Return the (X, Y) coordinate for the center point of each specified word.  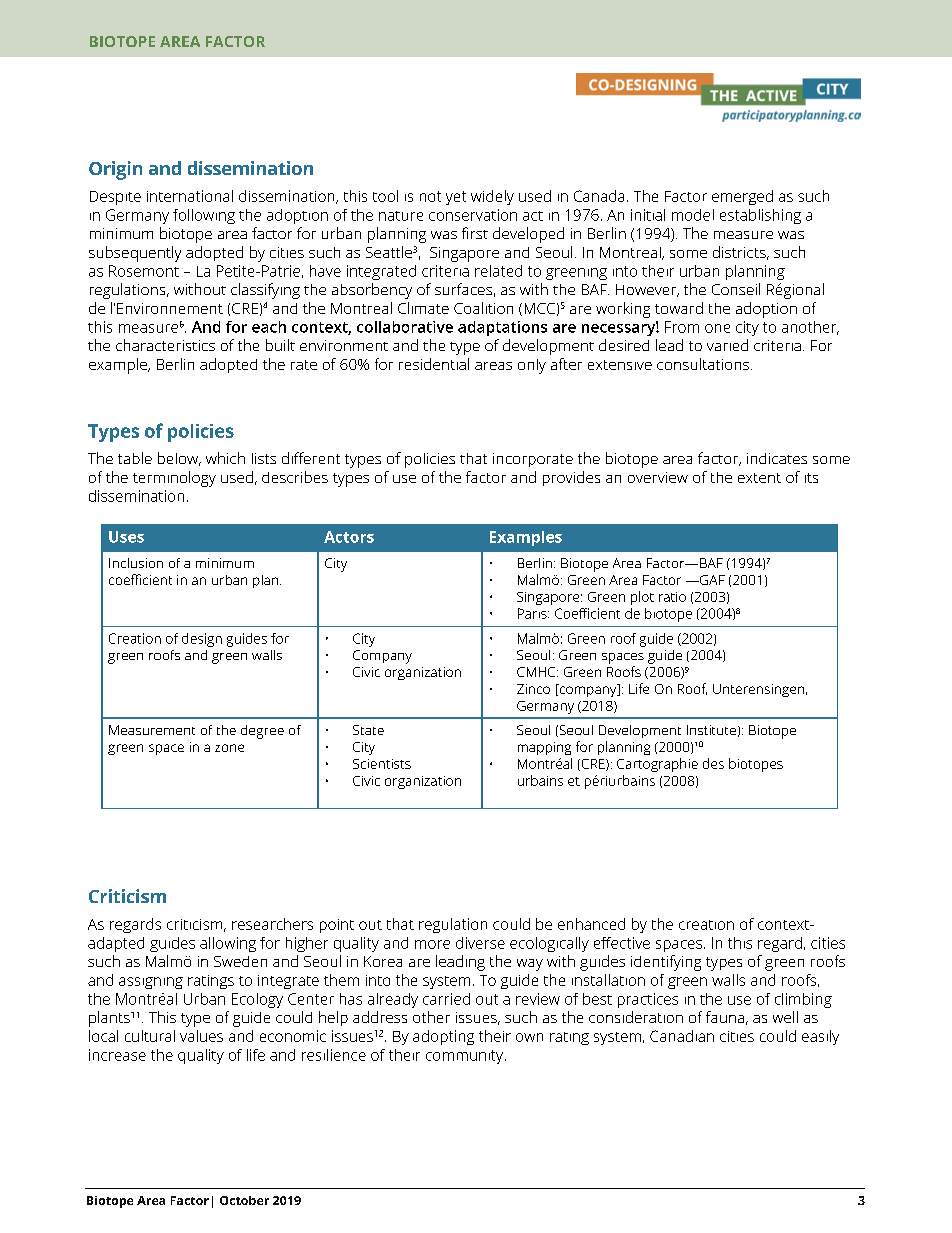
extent (759, 478)
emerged (742, 197)
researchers (272, 924)
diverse (480, 943)
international (190, 196)
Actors (349, 537)
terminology (174, 479)
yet (456, 198)
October (244, 1200)
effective (622, 943)
